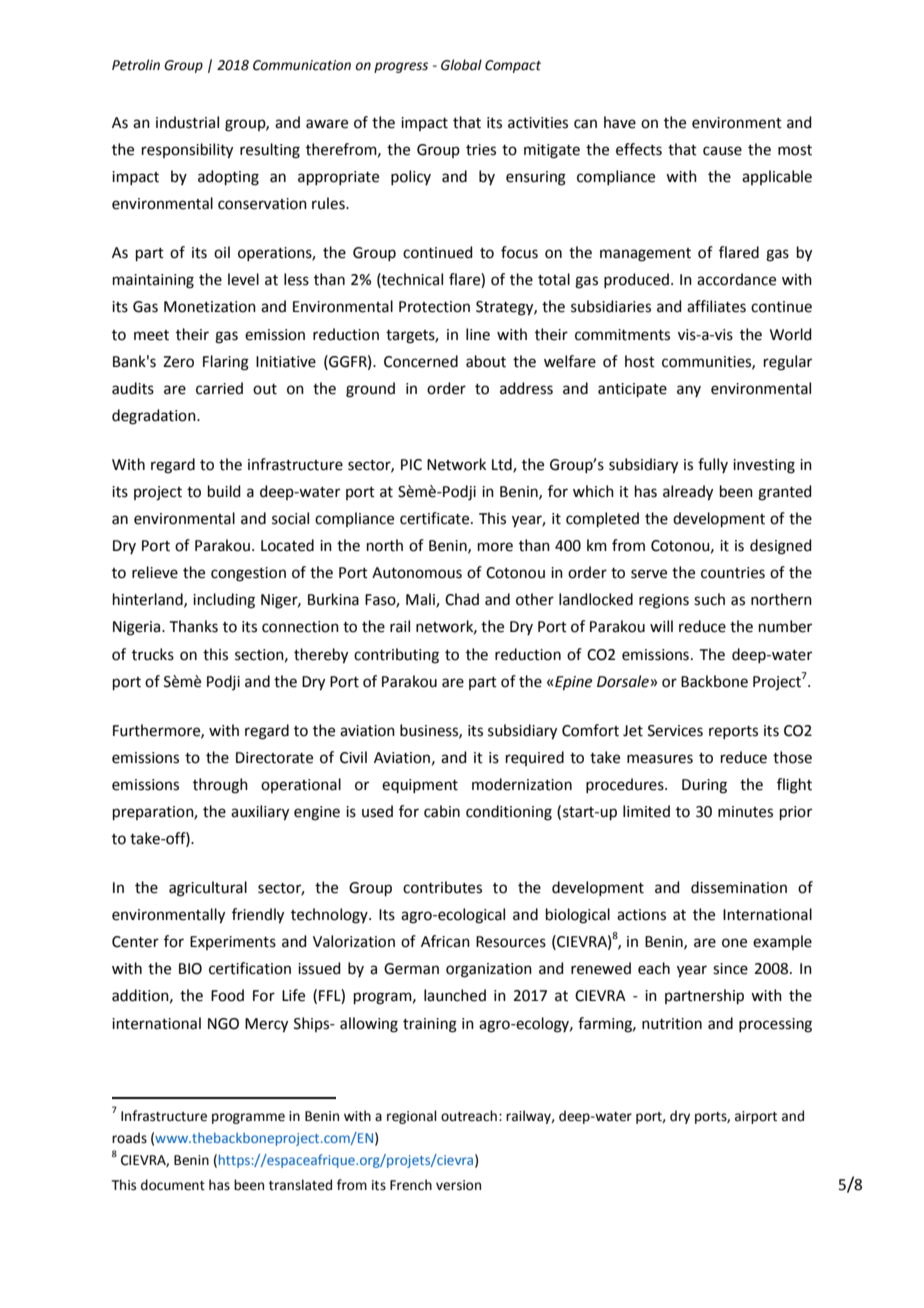 The width and height of the screenshot is (924, 1308). Describe the element at coordinates (434, 307) in the screenshot. I see `Protection` at that location.
